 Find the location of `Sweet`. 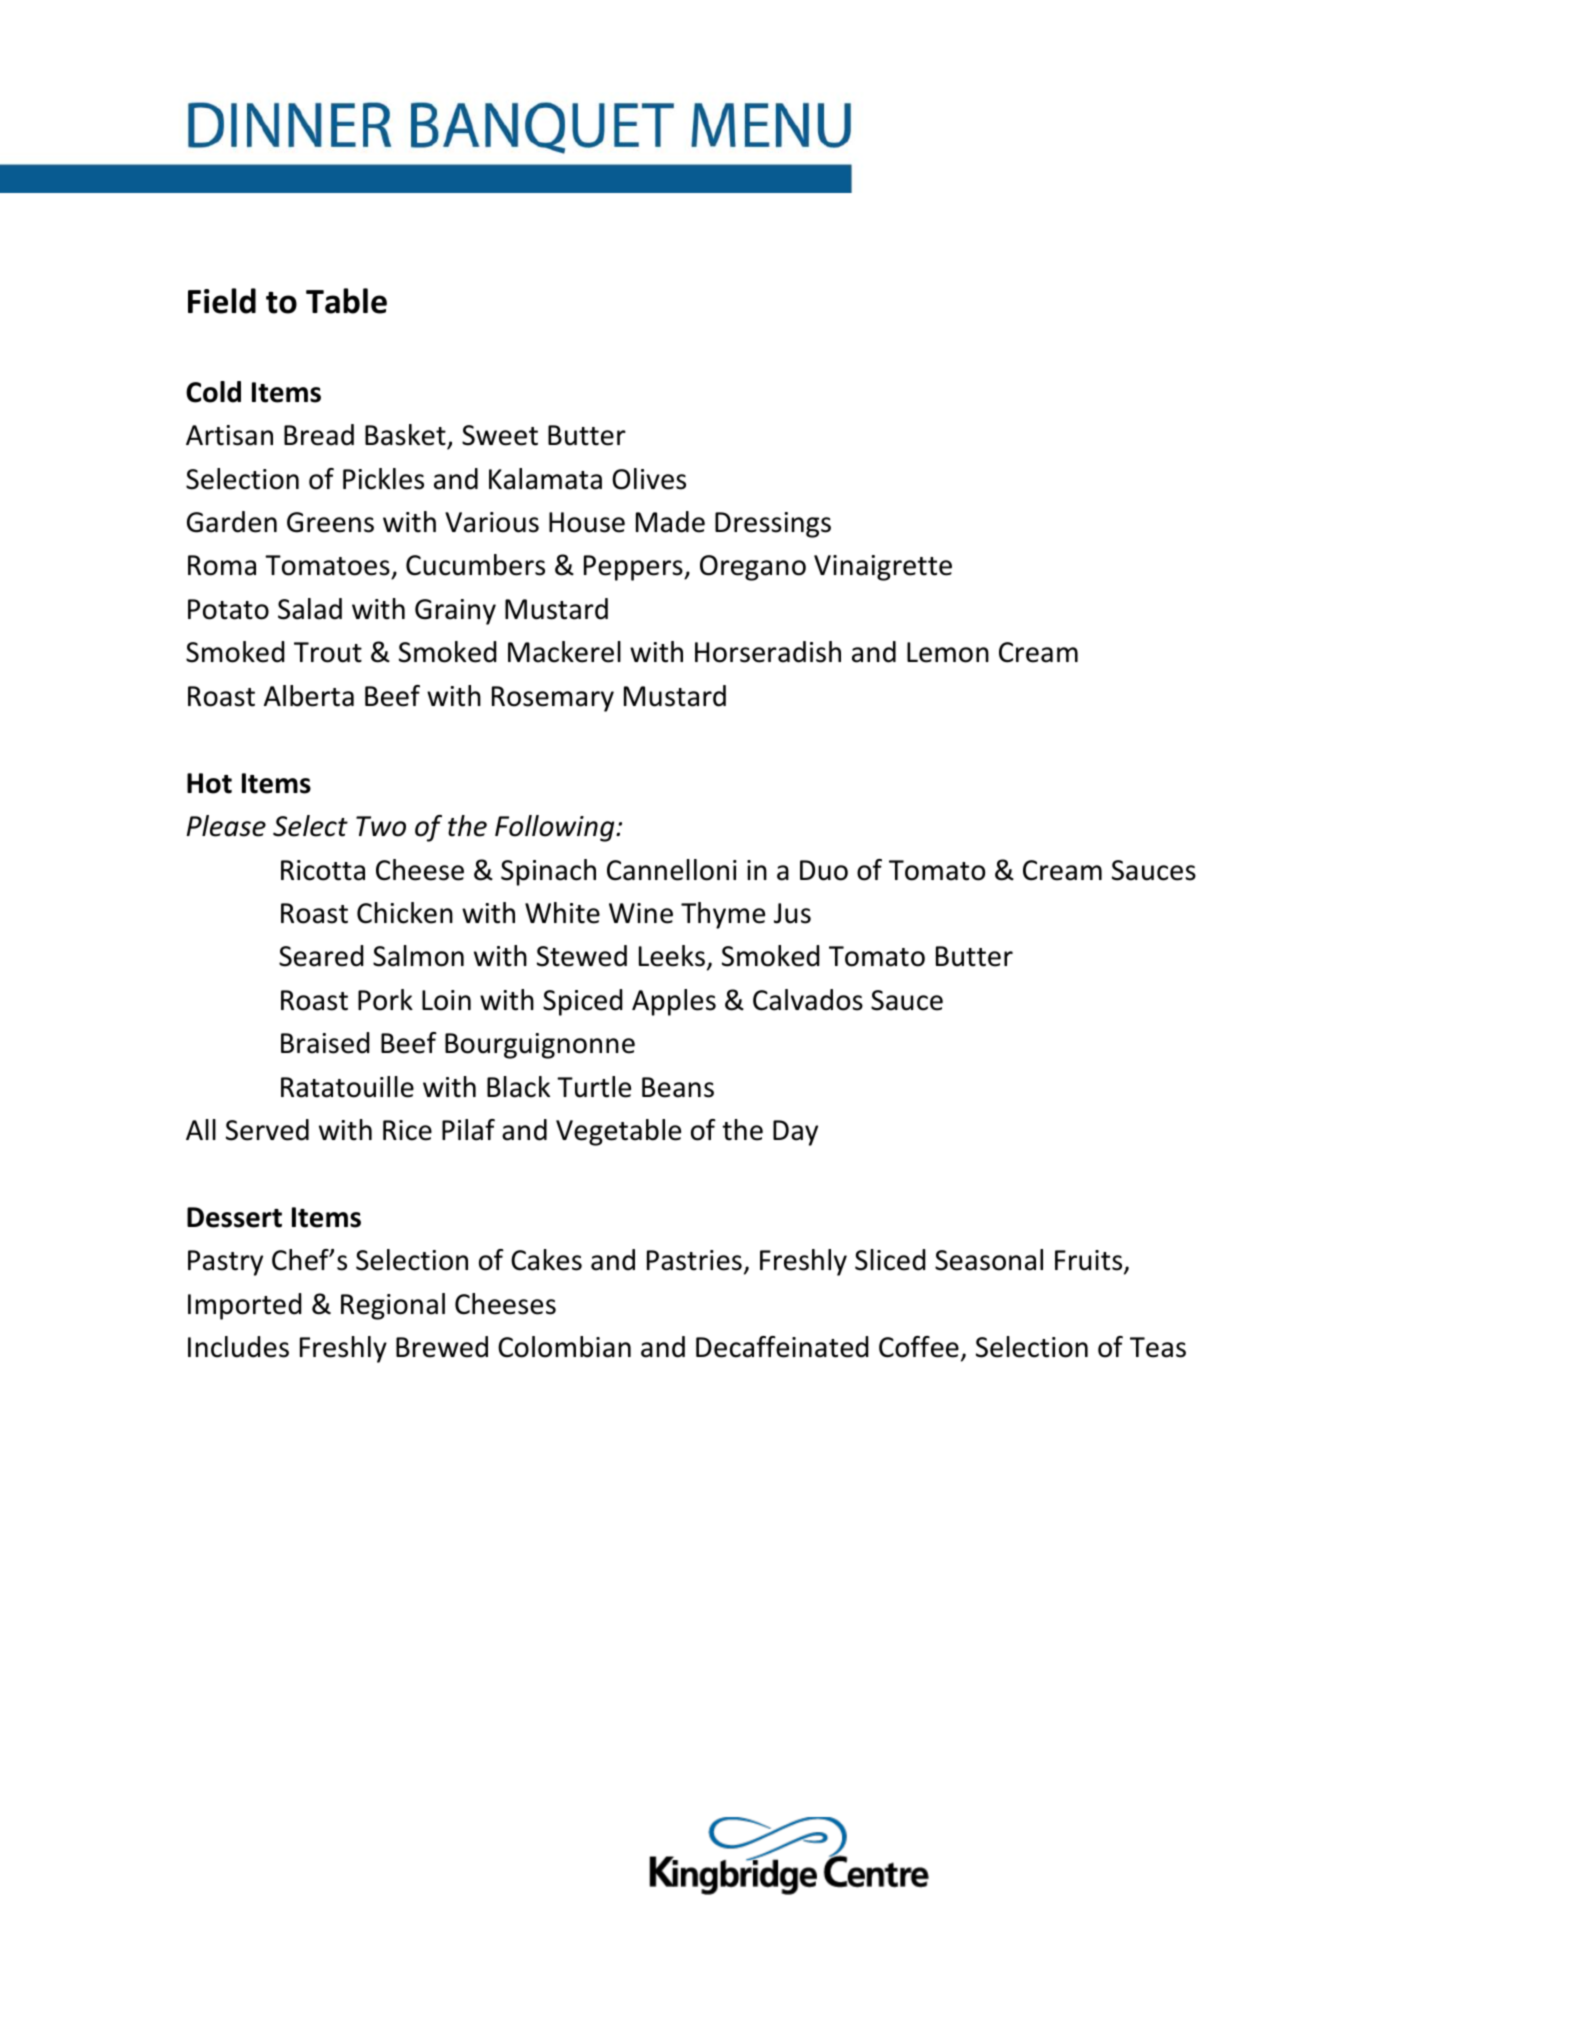

Sweet is located at coordinates (500, 435).
